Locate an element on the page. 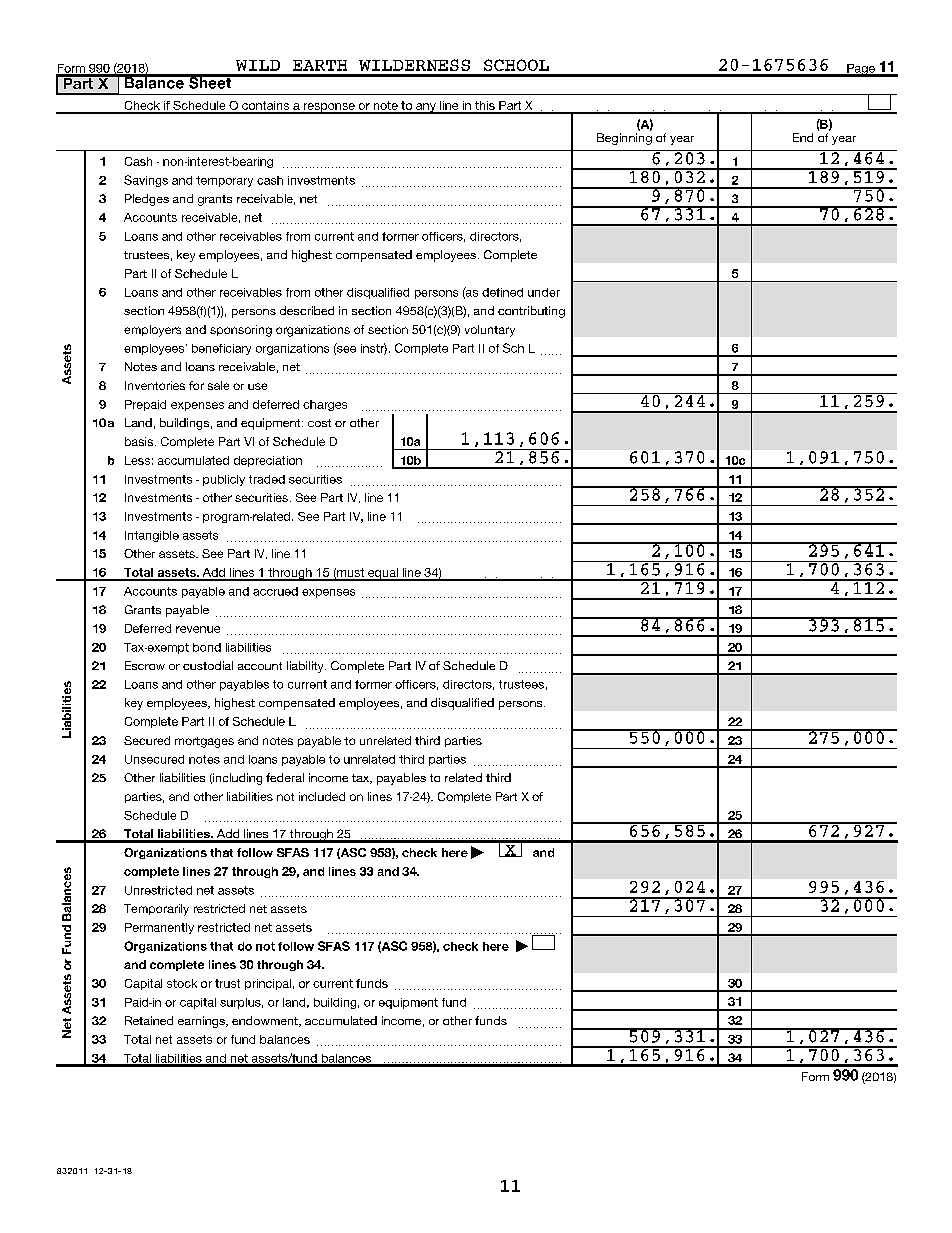  Beginning is located at coordinates (624, 139).
